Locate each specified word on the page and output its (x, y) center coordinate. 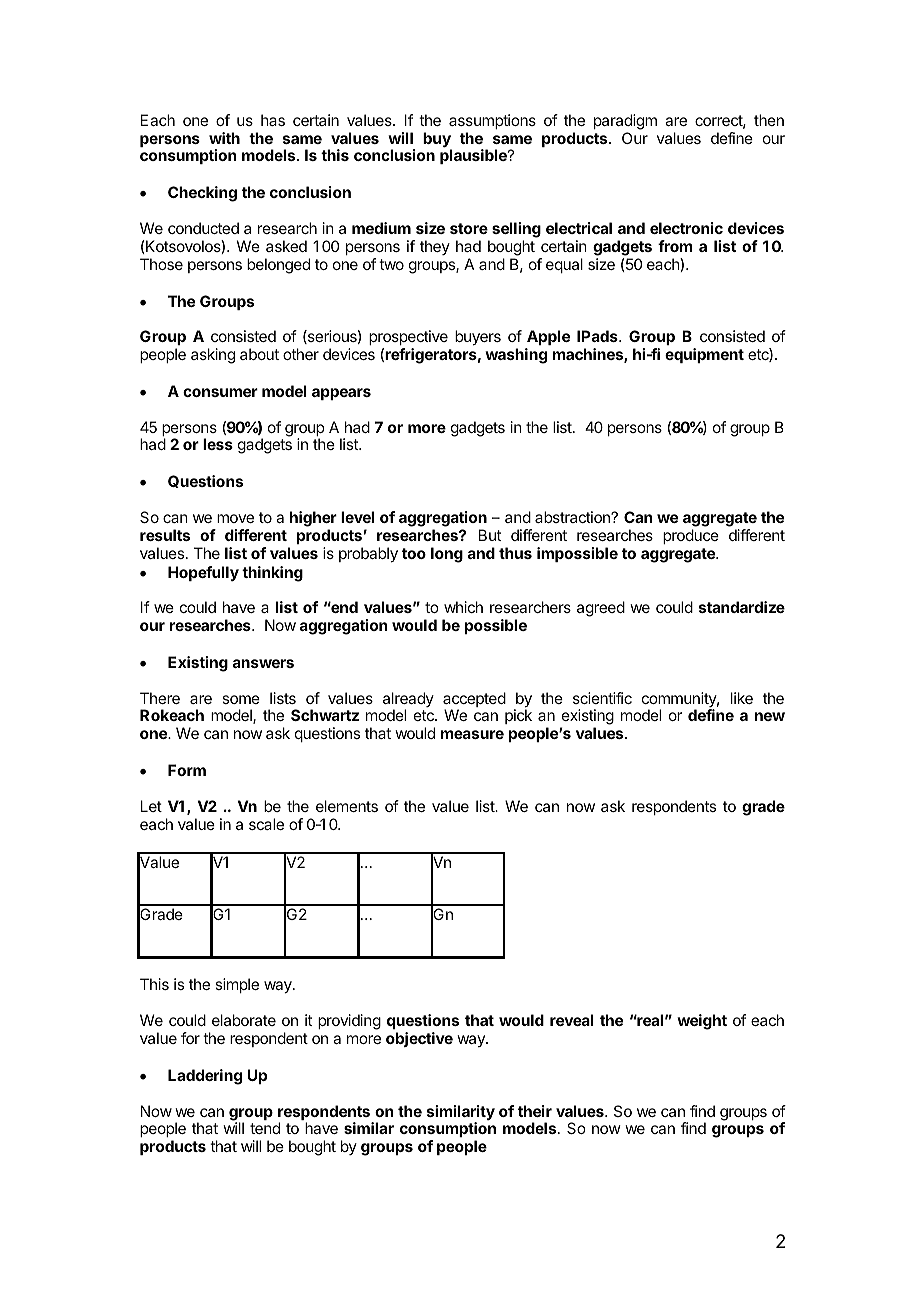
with (224, 138)
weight (702, 1022)
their (535, 1111)
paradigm (625, 122)
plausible (474, 156)
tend (265, 1128)
